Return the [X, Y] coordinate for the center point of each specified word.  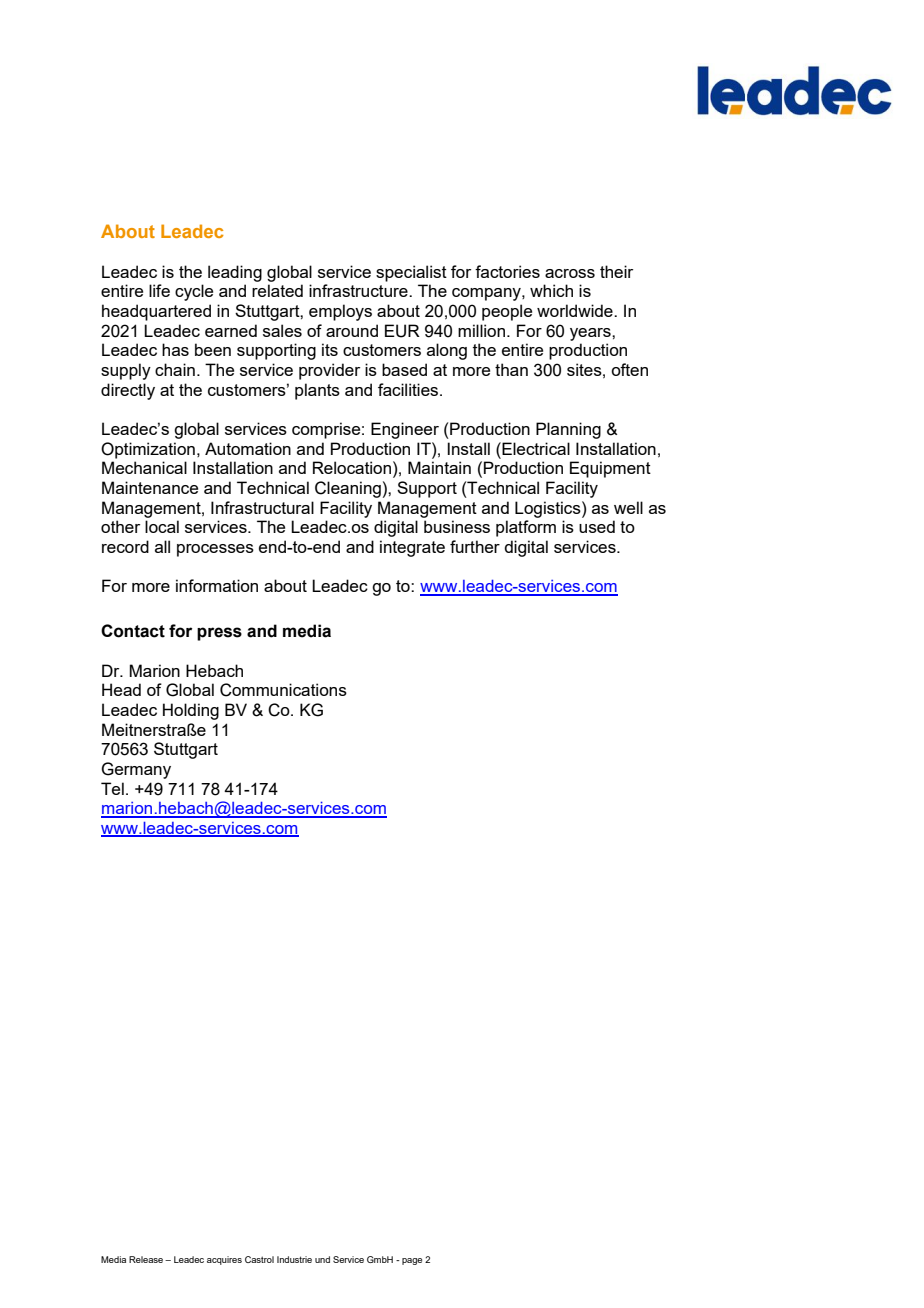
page [412, 1261]
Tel [112, 788]
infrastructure [359, 290]
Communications [283, 690]
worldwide [576, 310]
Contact [133, 631]
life [159, 290]
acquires [224, 1260]
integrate [412, 548]
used [597, 526]
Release [146, 1259]
